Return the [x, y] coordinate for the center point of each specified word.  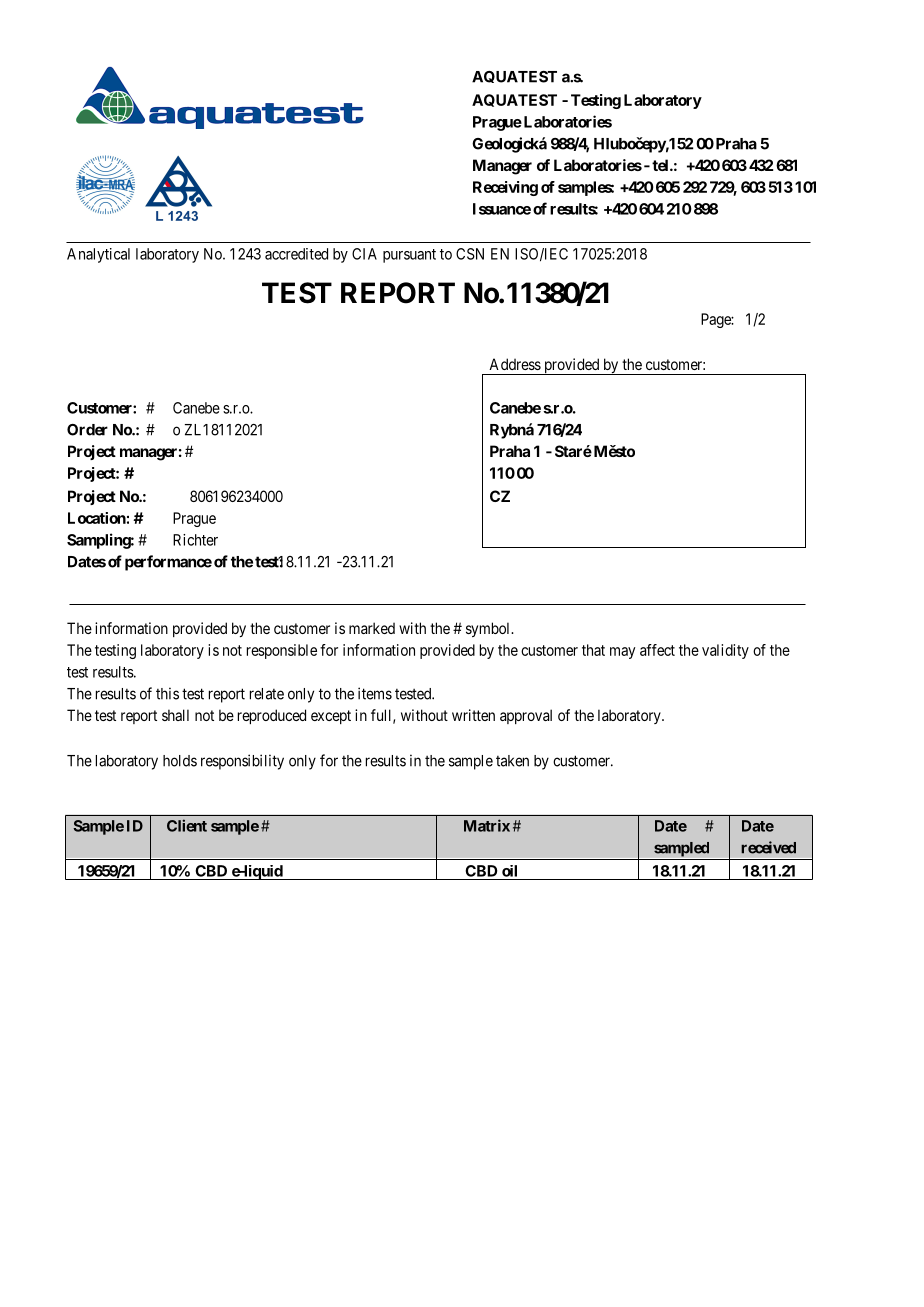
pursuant [409, 256]
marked [372, 628]
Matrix [487, 825]
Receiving [505, 188]
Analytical [98, 255]
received [768, 847]
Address [515, 364]
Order [87, 430]
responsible [282, 651]
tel [661, 165]
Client [187, 825]
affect [657, 650]
